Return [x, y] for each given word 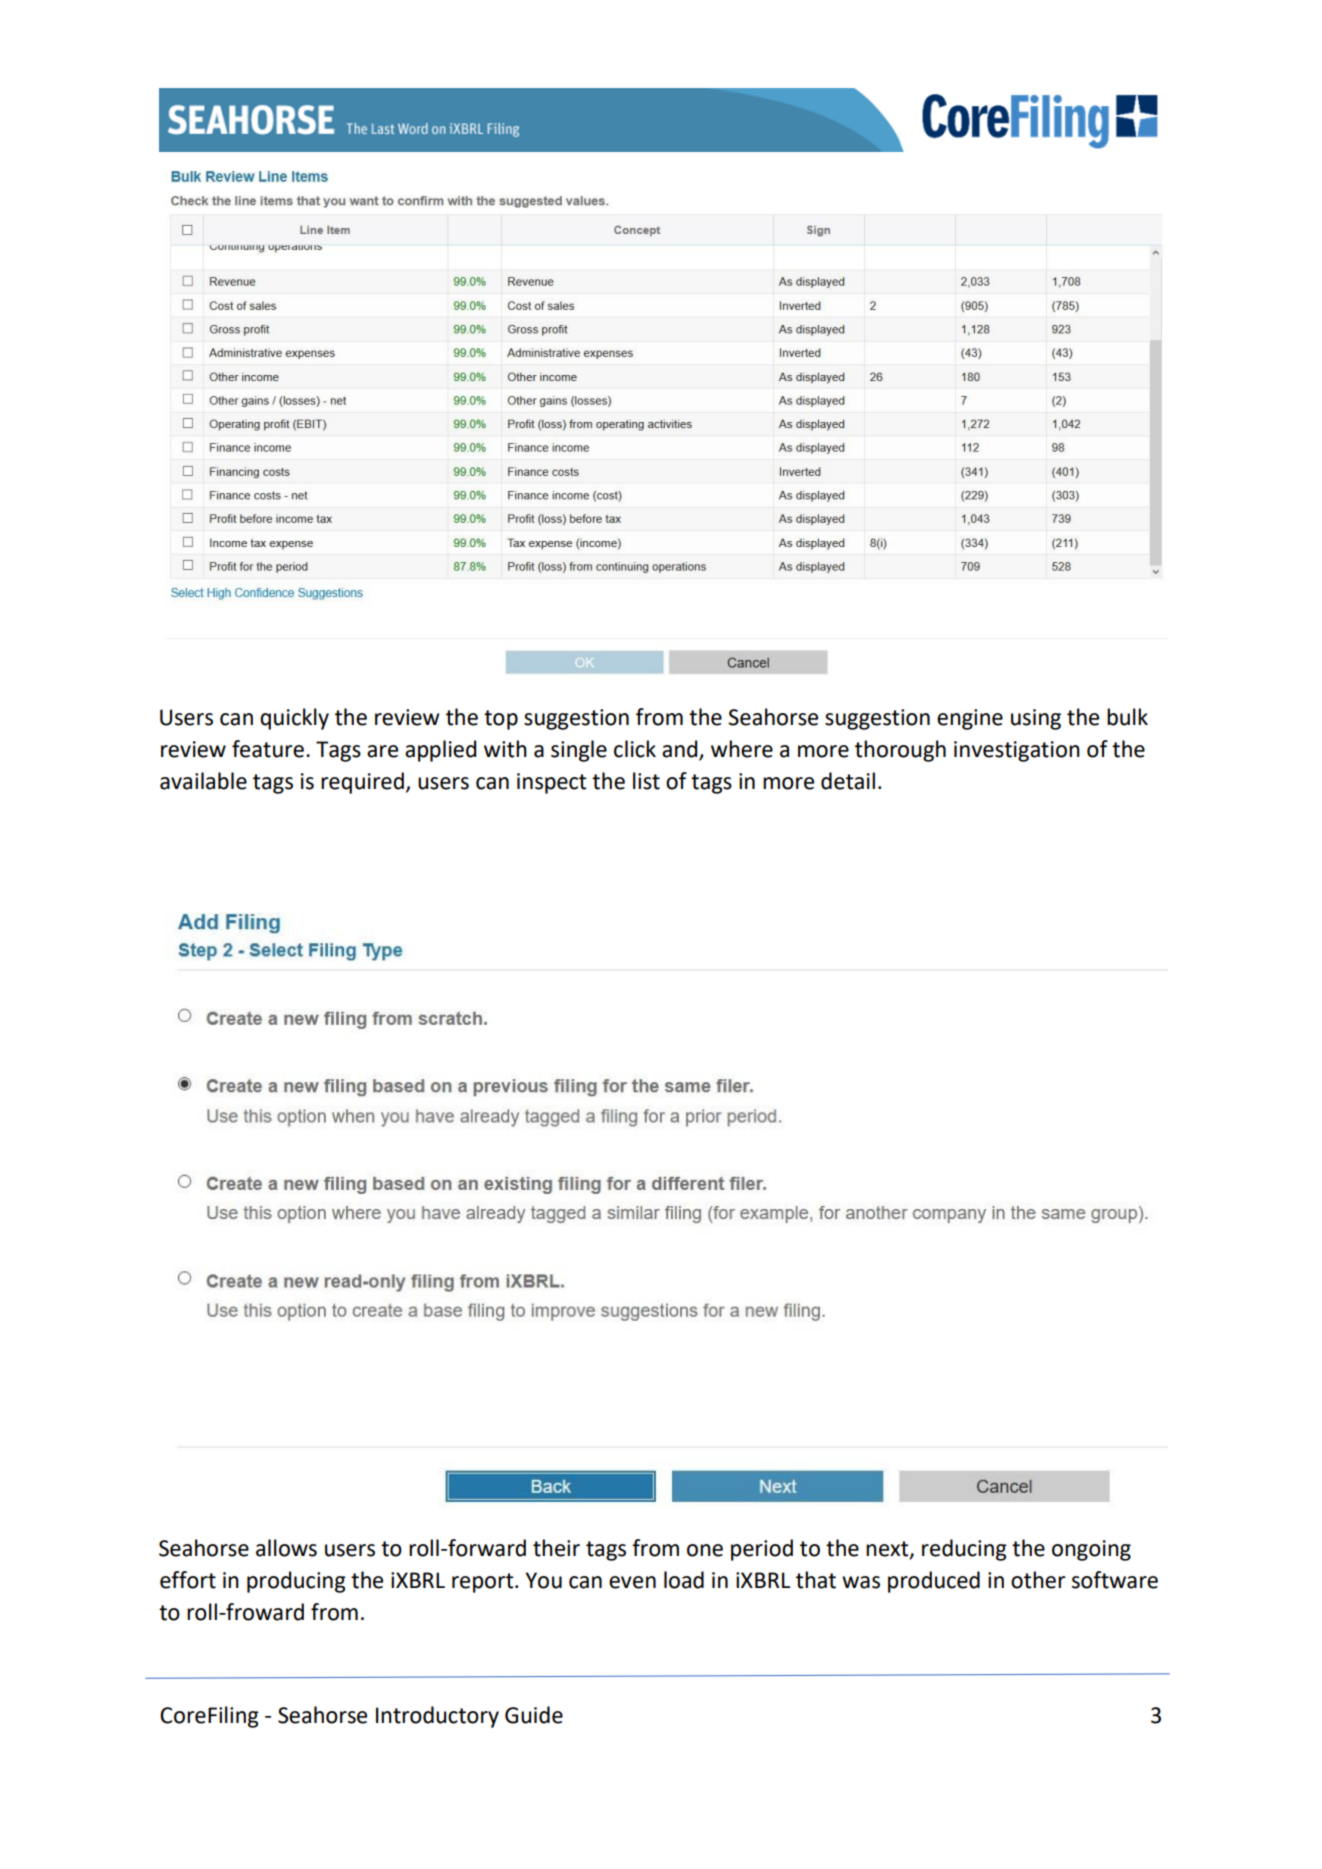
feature [268, 749]
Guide [534, 1715]
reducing [964, 1550]
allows [286, 1548]
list [646, 781]
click [635, 749]
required [362, 783]
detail [848, 781]
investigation [1017, 751]
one [705, 1550]
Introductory [437, 1717]
